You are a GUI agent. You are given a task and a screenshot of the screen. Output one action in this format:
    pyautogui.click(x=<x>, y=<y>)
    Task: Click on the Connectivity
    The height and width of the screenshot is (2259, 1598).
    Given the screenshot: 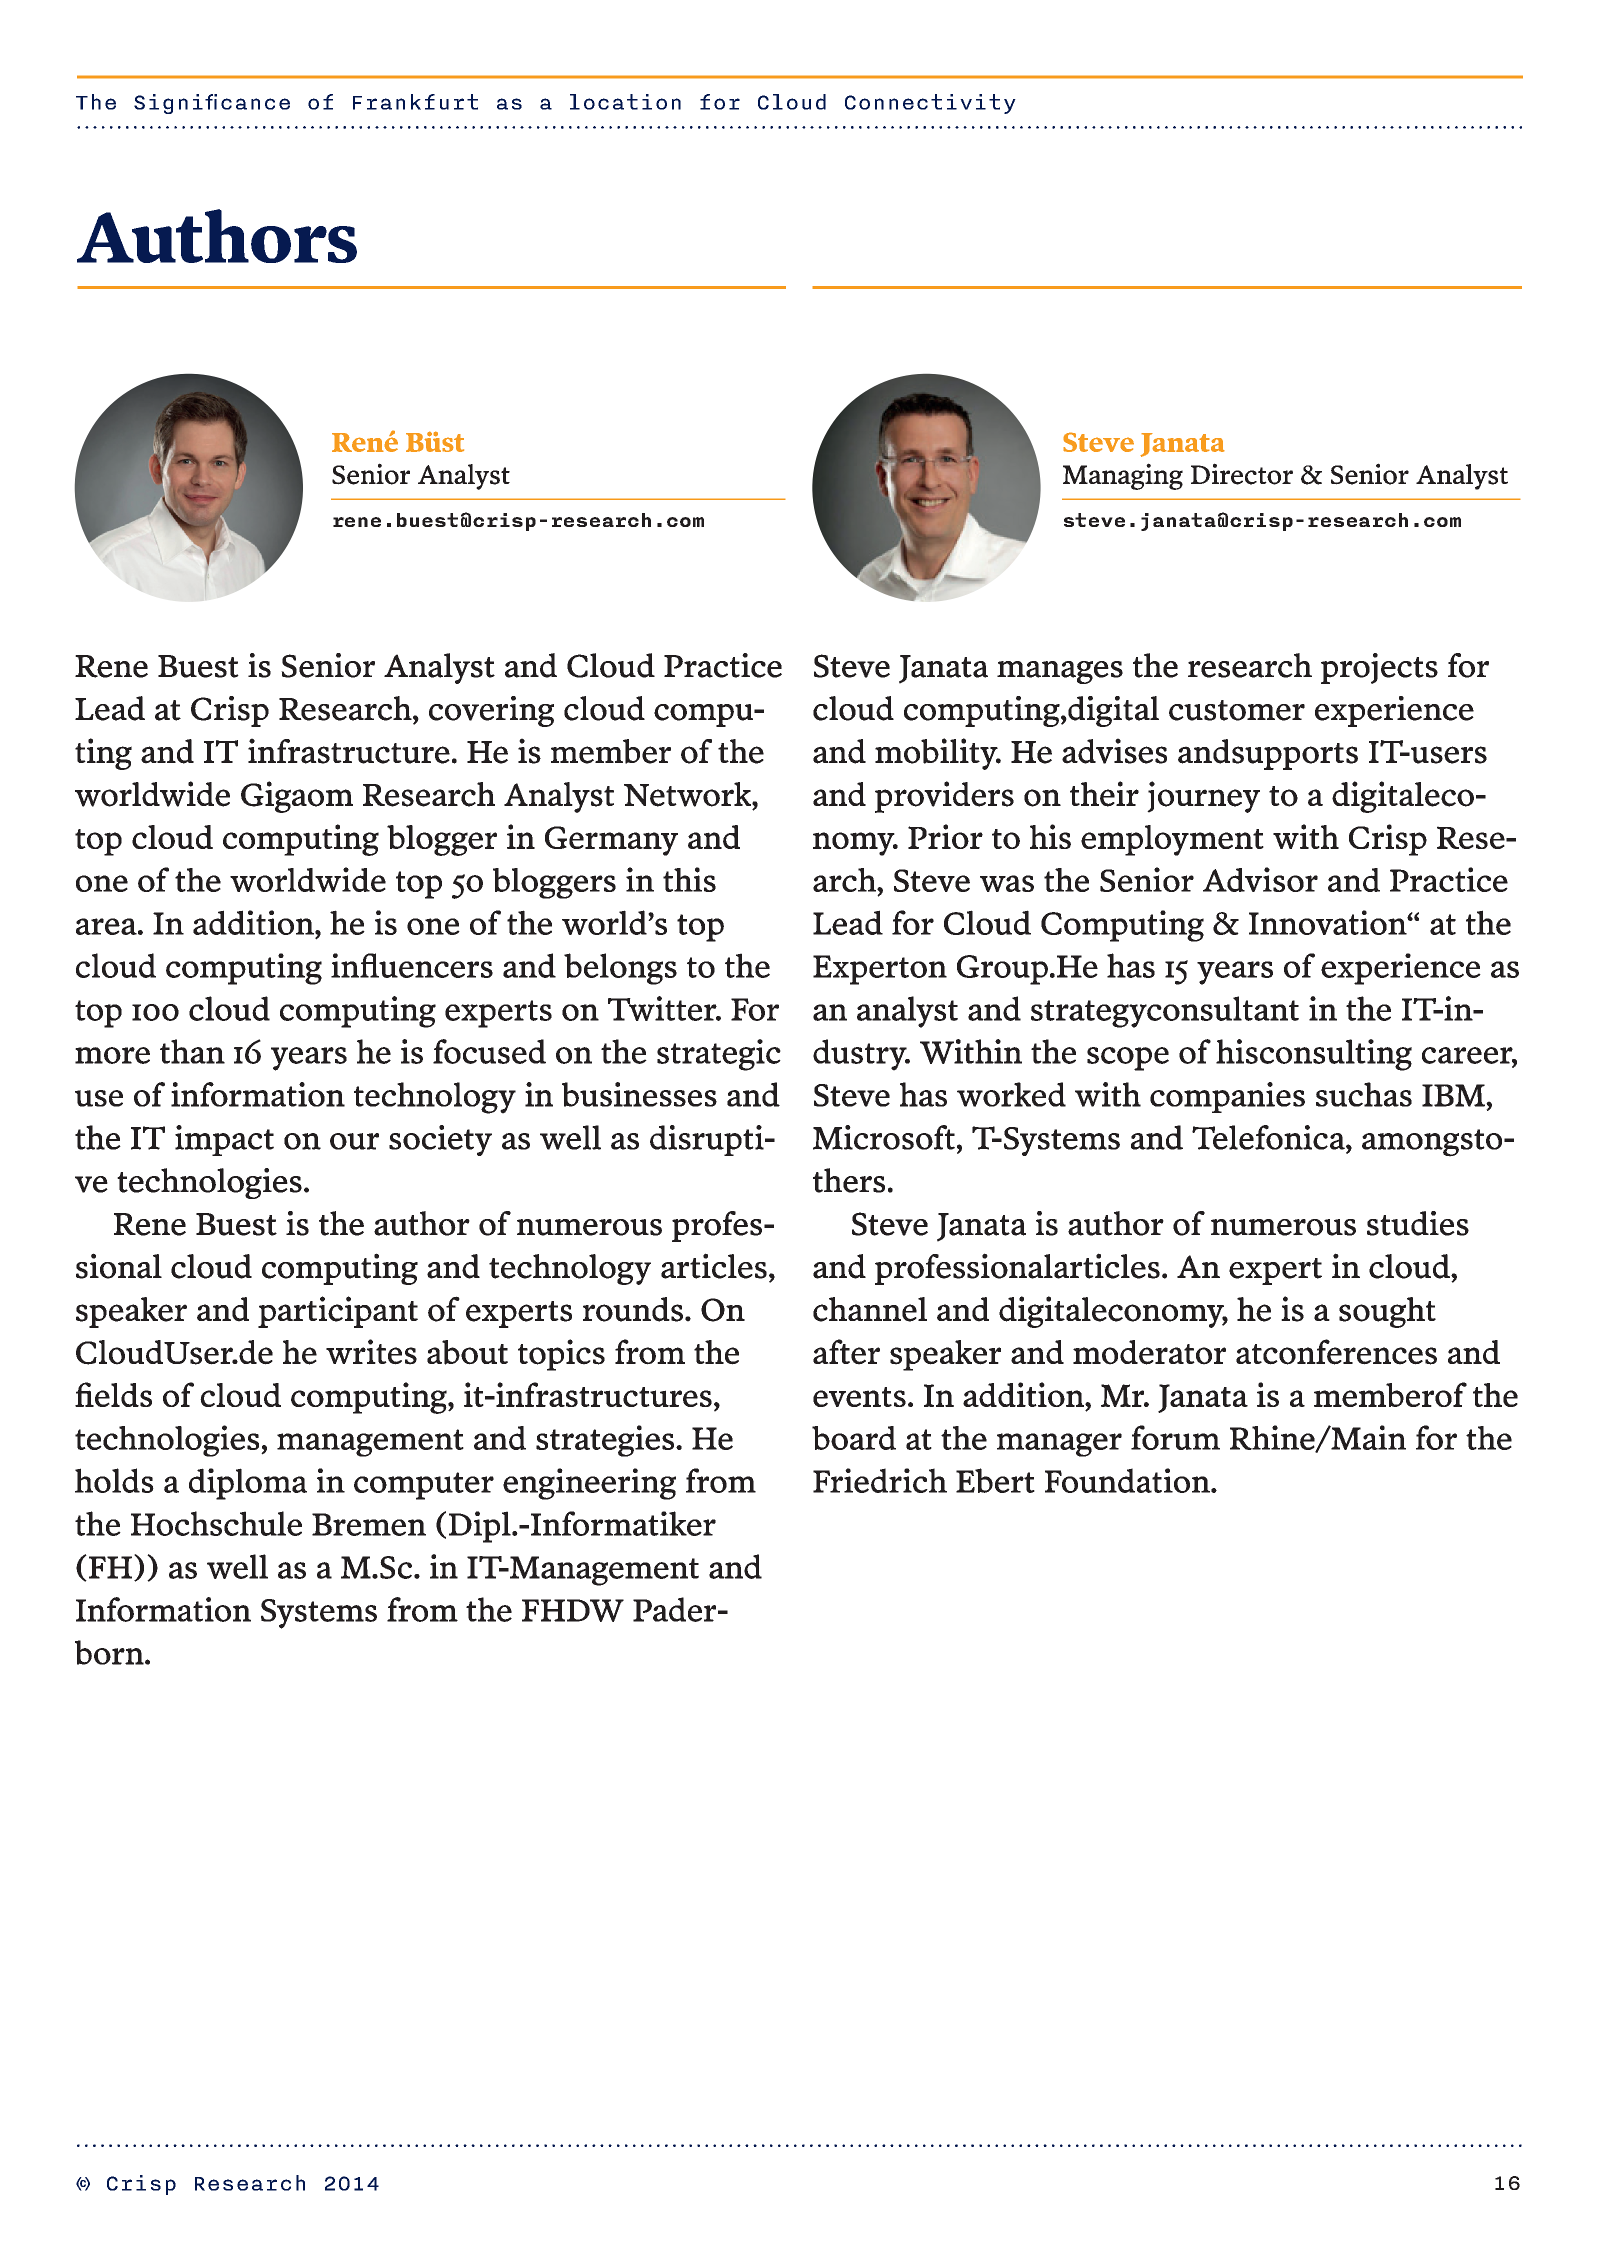 What is the action you would take?
    pyautogui.click(x=930, y=104)
